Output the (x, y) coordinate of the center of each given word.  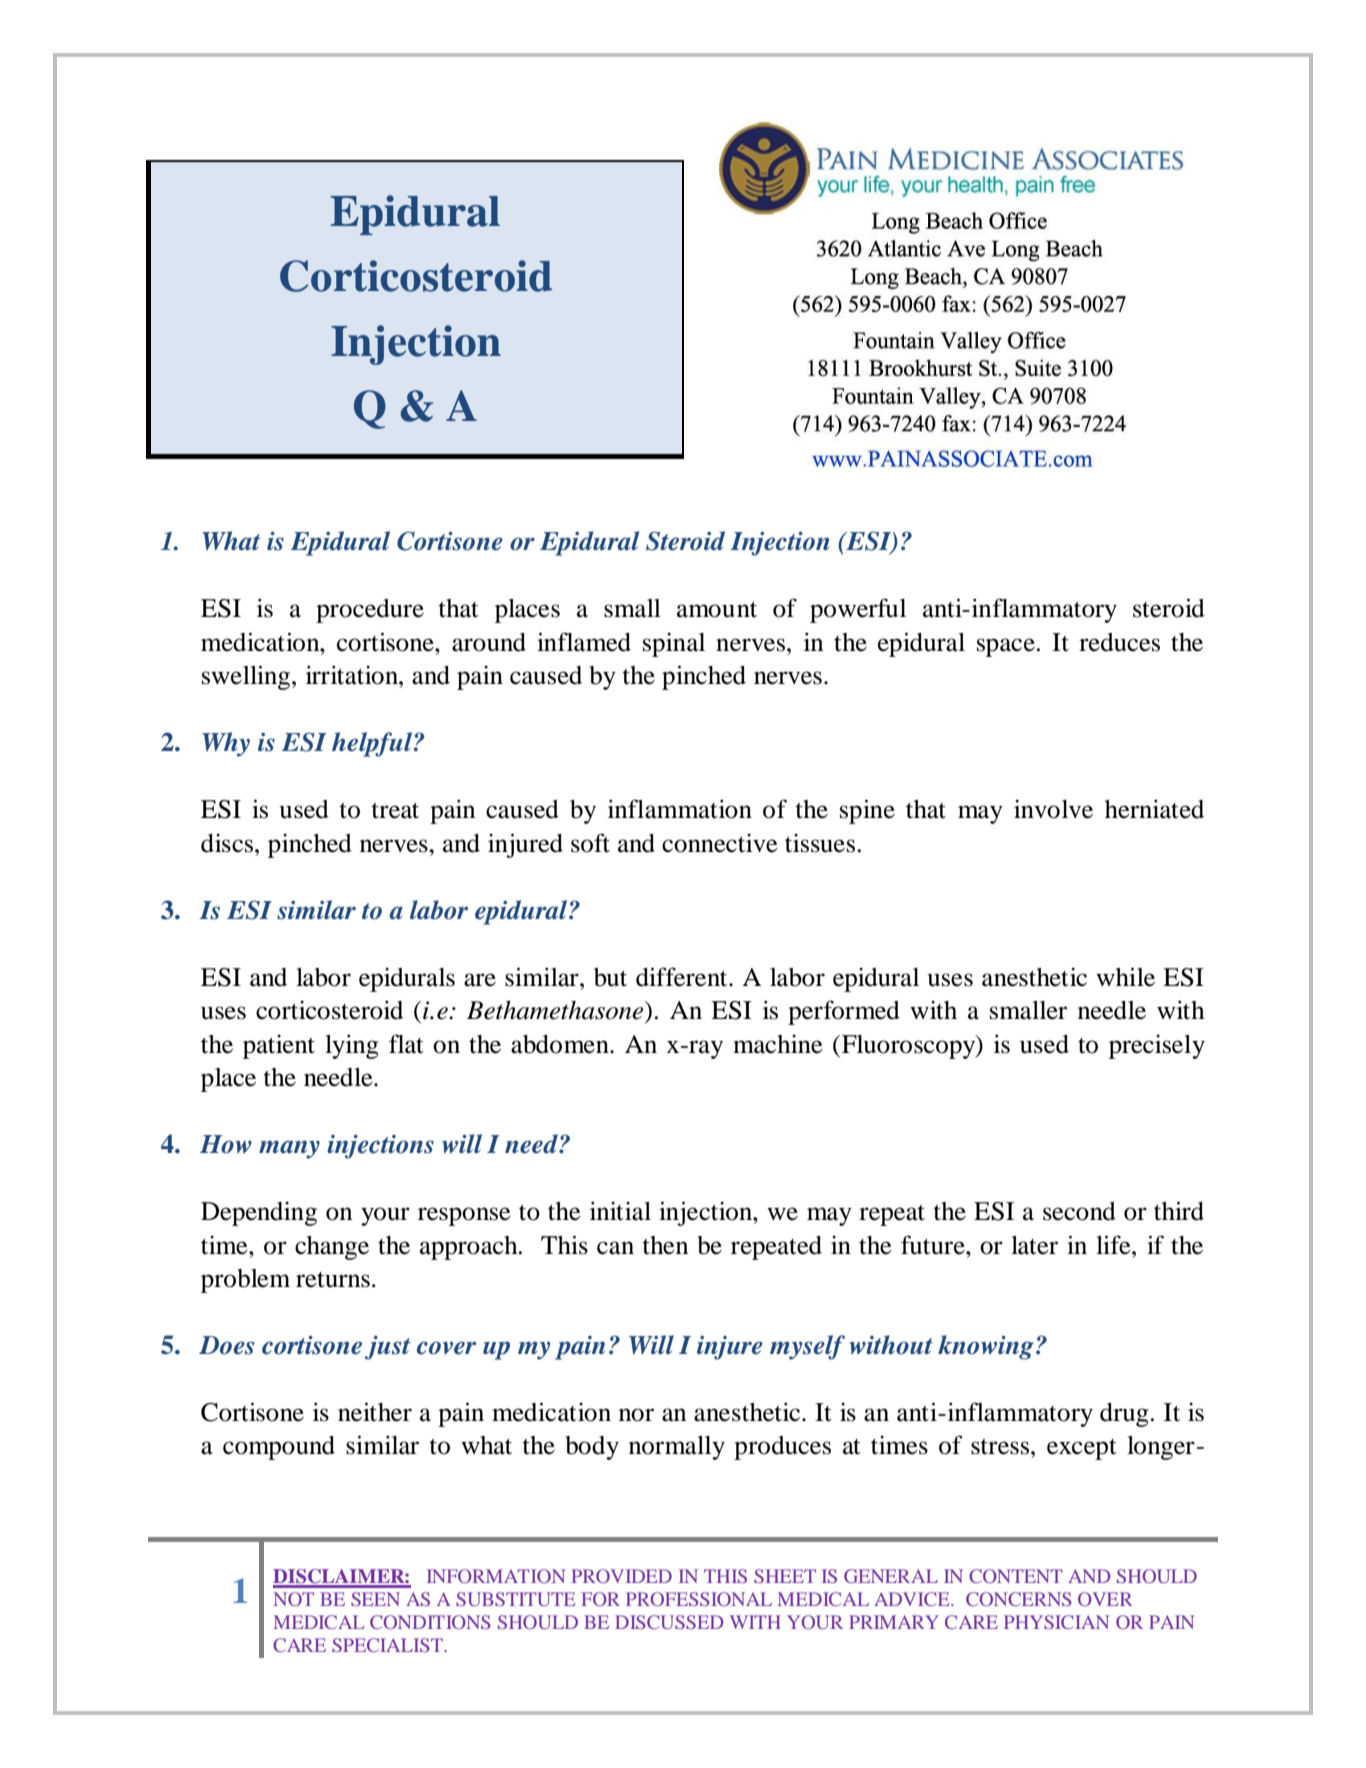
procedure (370, 611)
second (1079, 1211)
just (388, 1348)
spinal (674, 644)
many (289, 1149)
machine (778, 1044)
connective (720, 843)
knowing (986, 1347)
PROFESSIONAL (699, 1599)
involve (1053, 809)
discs (228, 843)
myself (807, 1347)
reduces (1119, 642)
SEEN (375, 1599)
